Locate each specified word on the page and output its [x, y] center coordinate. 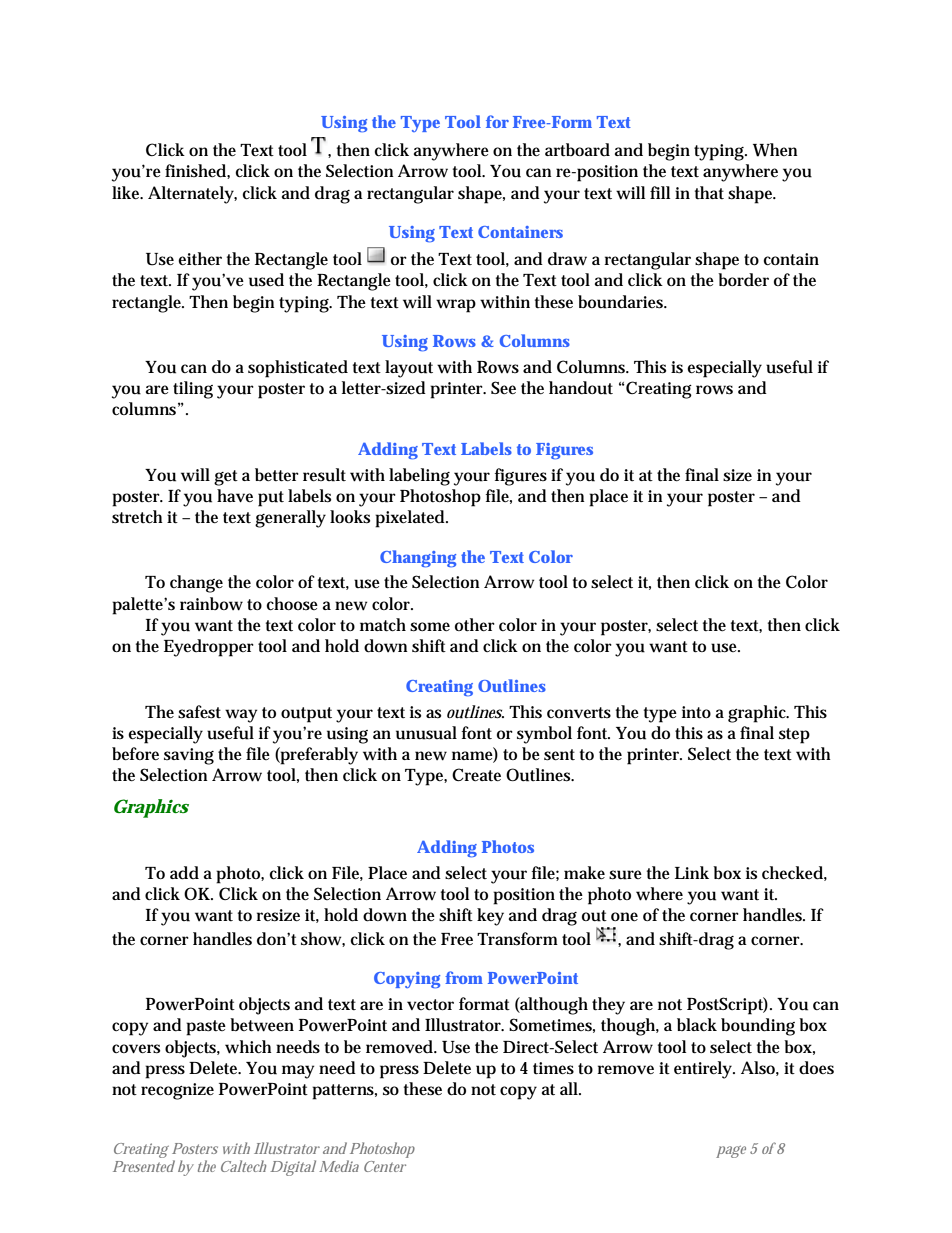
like [127, 192]
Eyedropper [209, 648]
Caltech [243, 1166]
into [696, 712]
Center [385, 1166]
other [475, 624]
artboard [577, 150]
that [709, 192]
